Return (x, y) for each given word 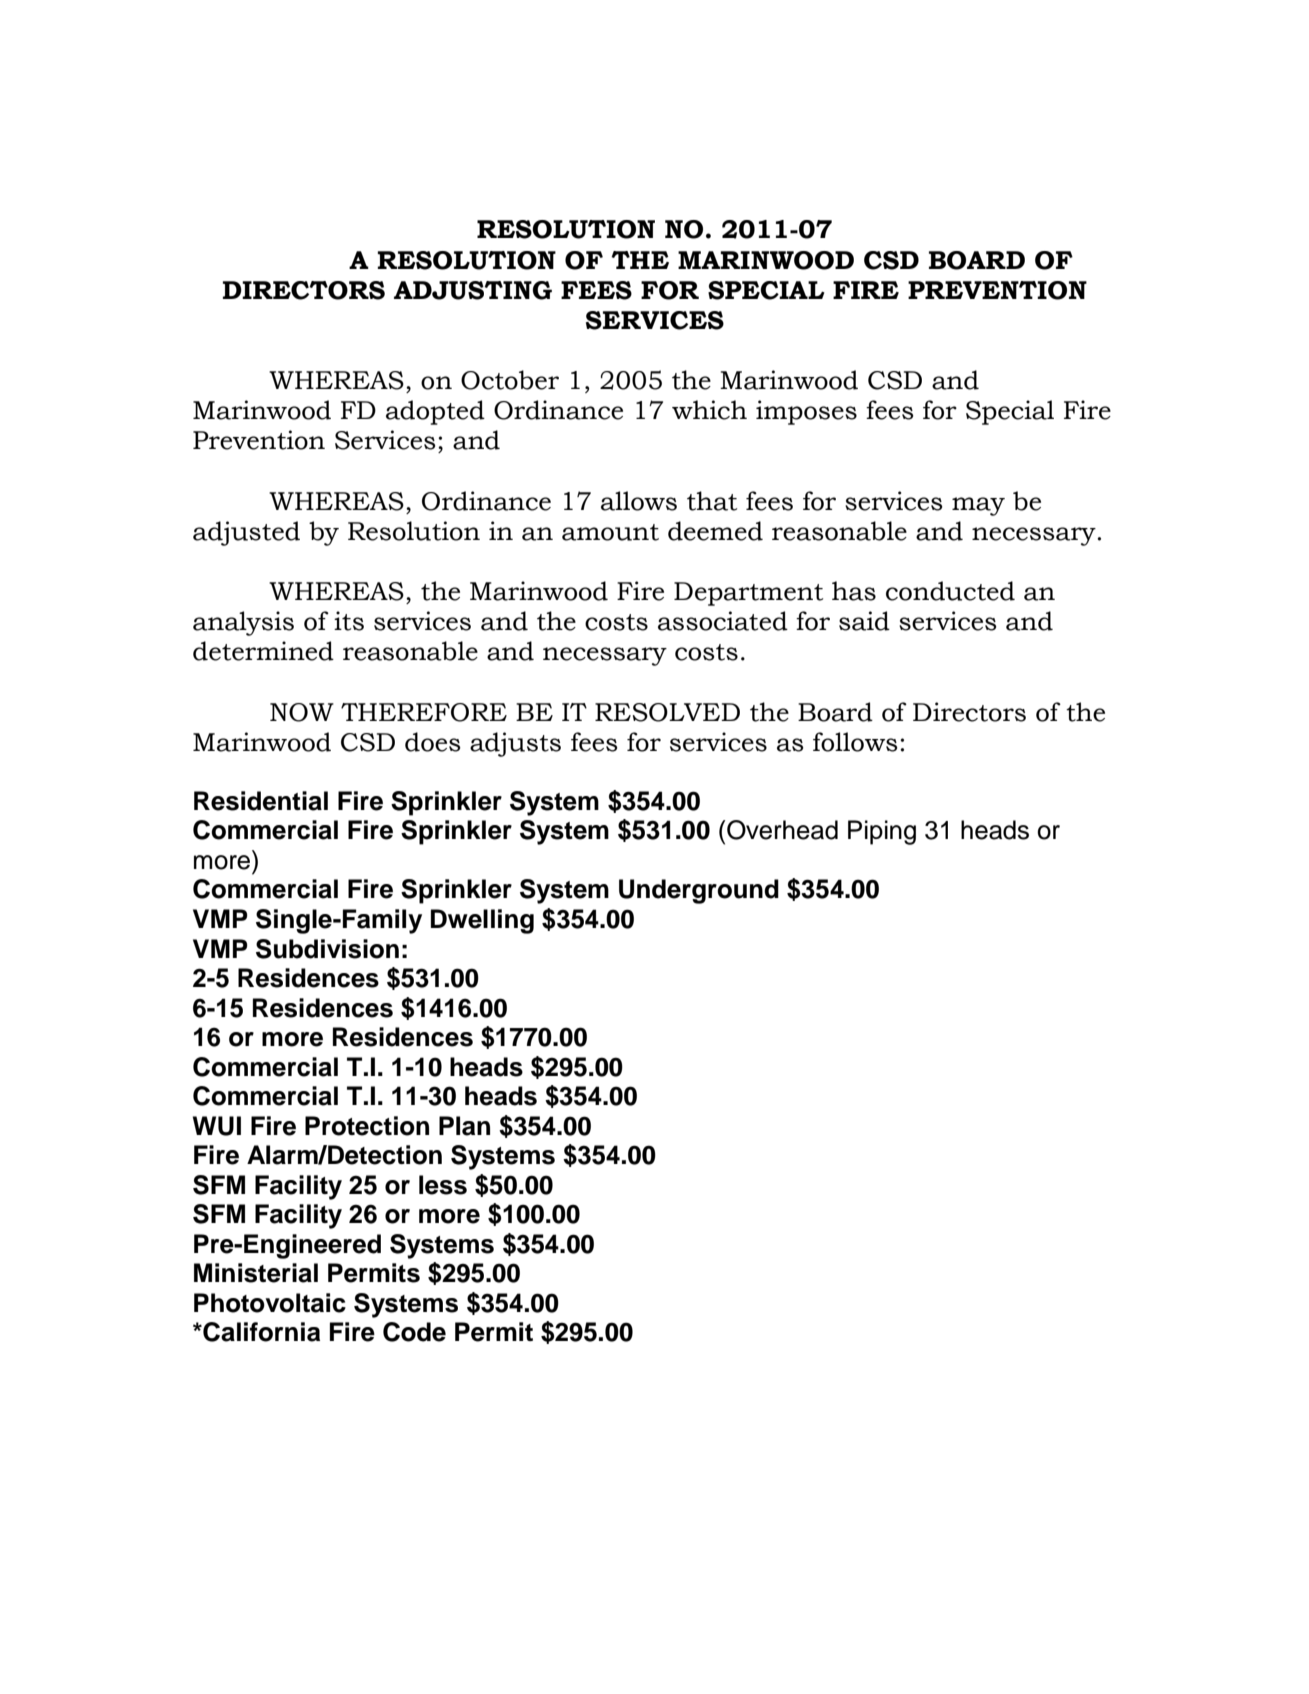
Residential (261, 801)
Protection (367, 1126)
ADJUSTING (473, 290)
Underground (699, 891)
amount (610, 532)
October (510, 380)
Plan (464, 1126)
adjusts (515, 744)
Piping (882, 832)
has (854, 591)
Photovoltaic (270, 1303)
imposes (806, 412)
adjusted (246, 533)
